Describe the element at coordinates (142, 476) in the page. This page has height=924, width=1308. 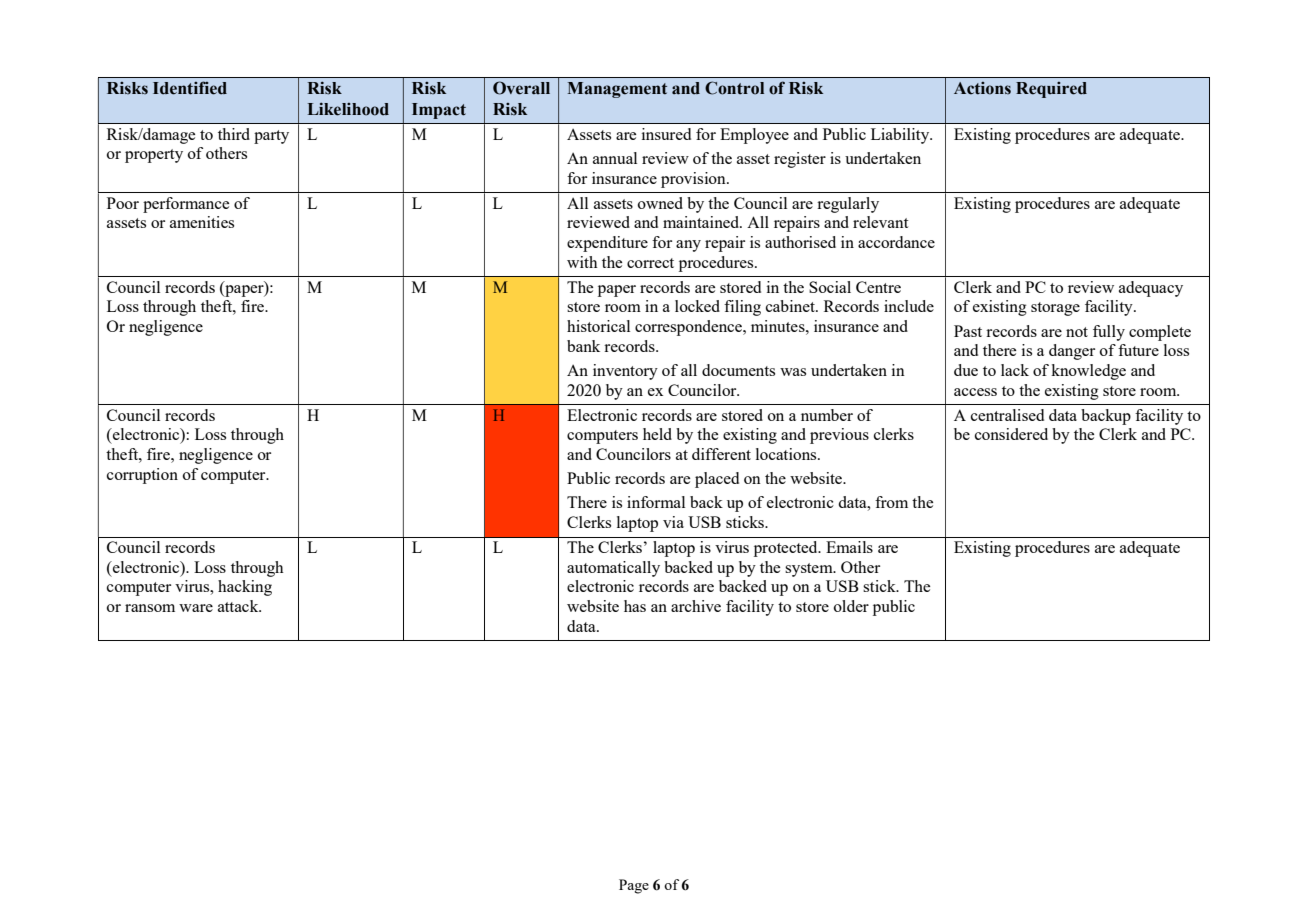
I see `corruption` at that location.
